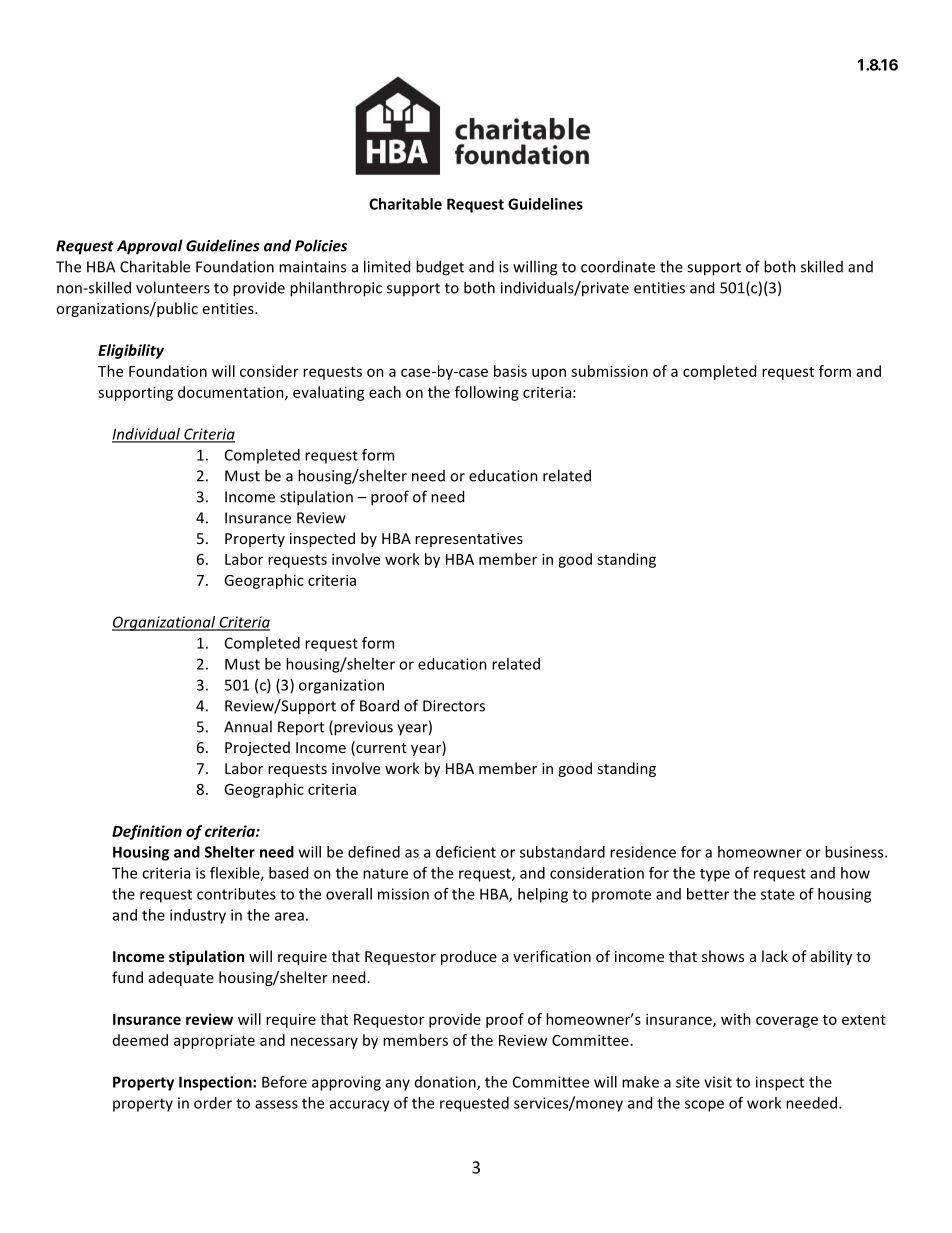 The width and height of the screenshot is (952, 1233). Describe the element at coordinates (466, 852) in the screenshot. I see `deficient` at that location.
